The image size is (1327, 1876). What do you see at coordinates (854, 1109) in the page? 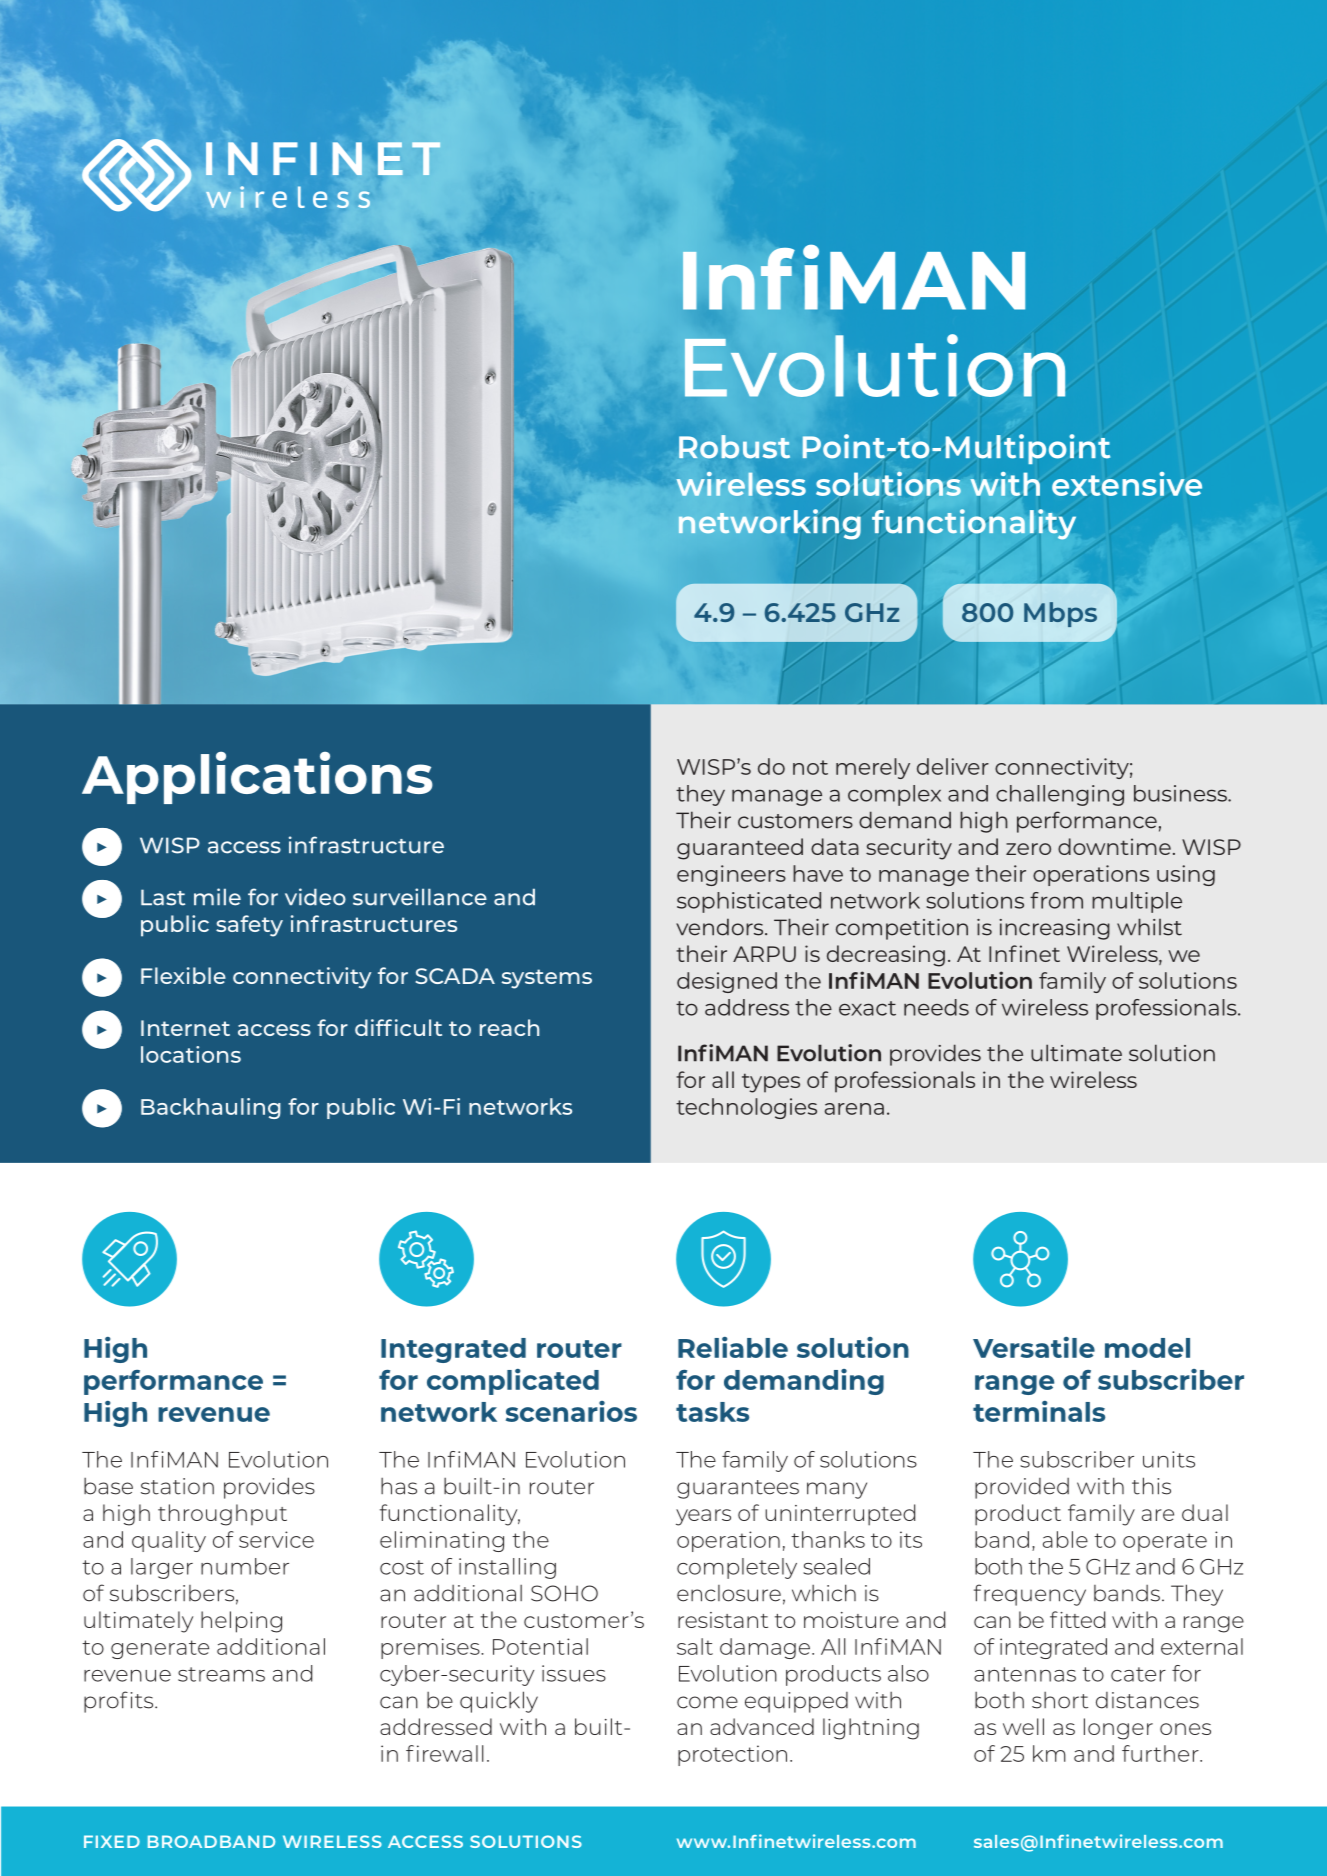
I see `arena` at bounding box center [854, 1109].
